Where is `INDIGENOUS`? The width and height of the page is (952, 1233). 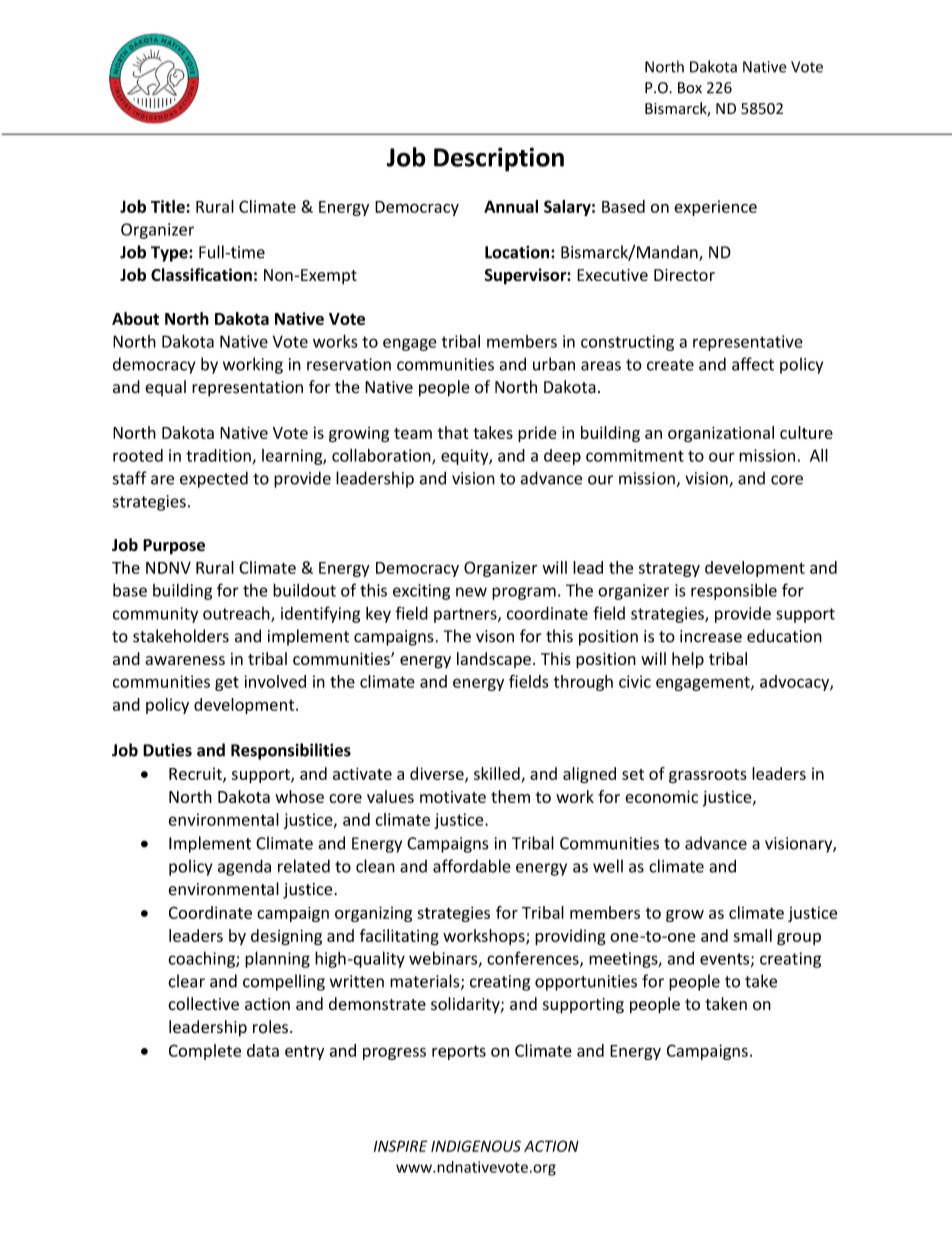
INDIGENOUS is located at coordinates (476, 1146).
